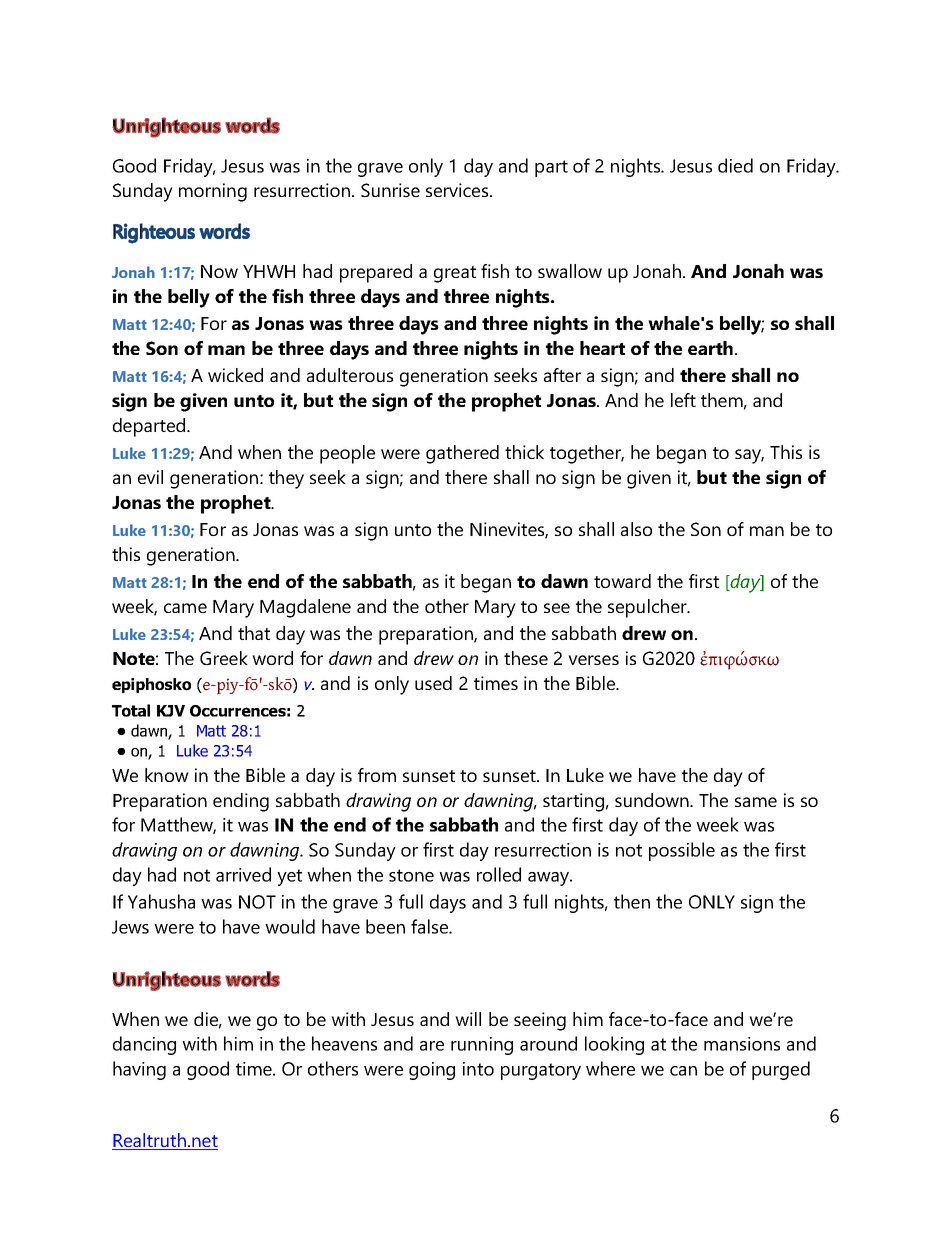  I want to click on ending, so click(241, 802).
